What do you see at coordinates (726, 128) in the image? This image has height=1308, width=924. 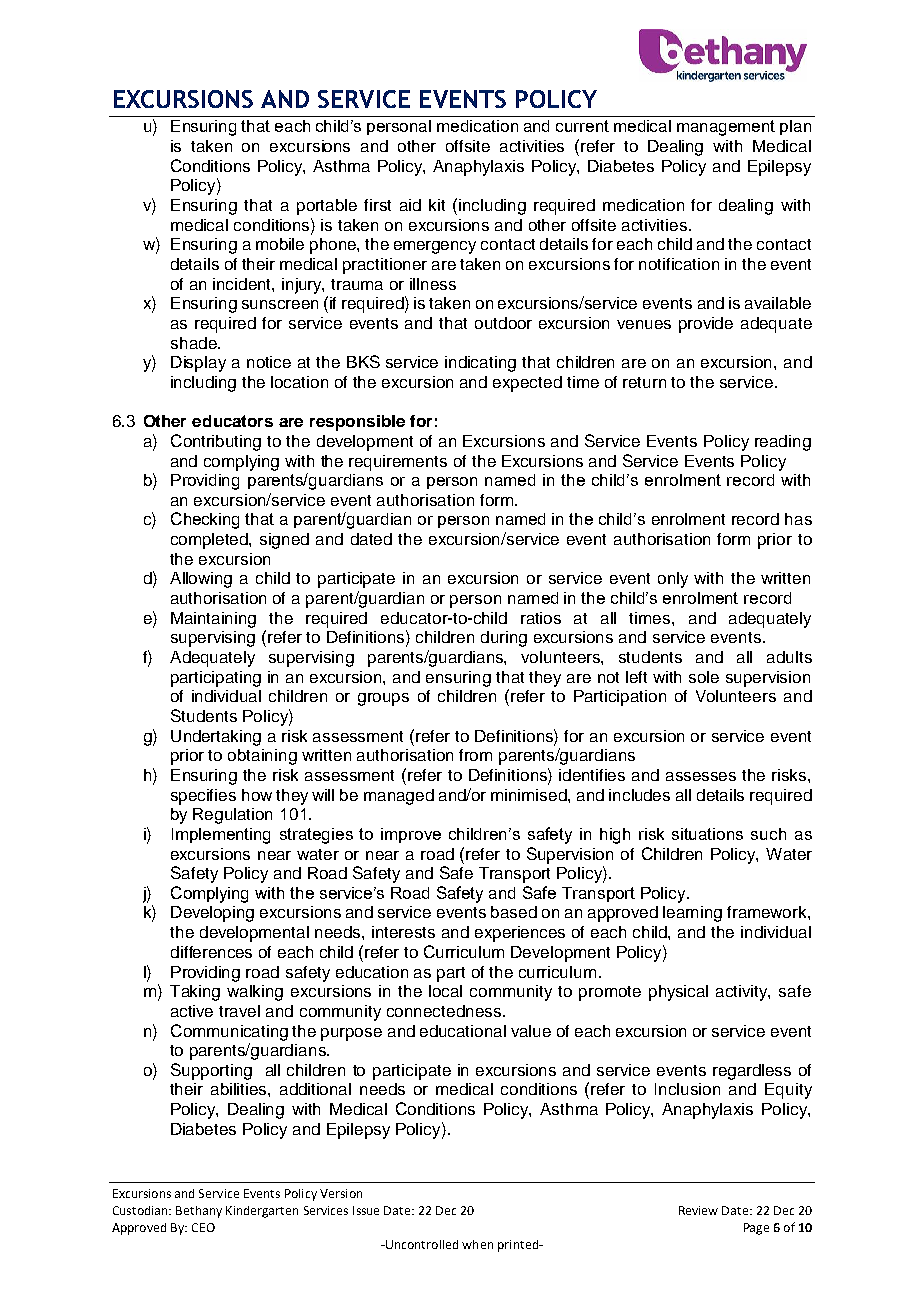 I see `management` at bounding box center [726, 128].
